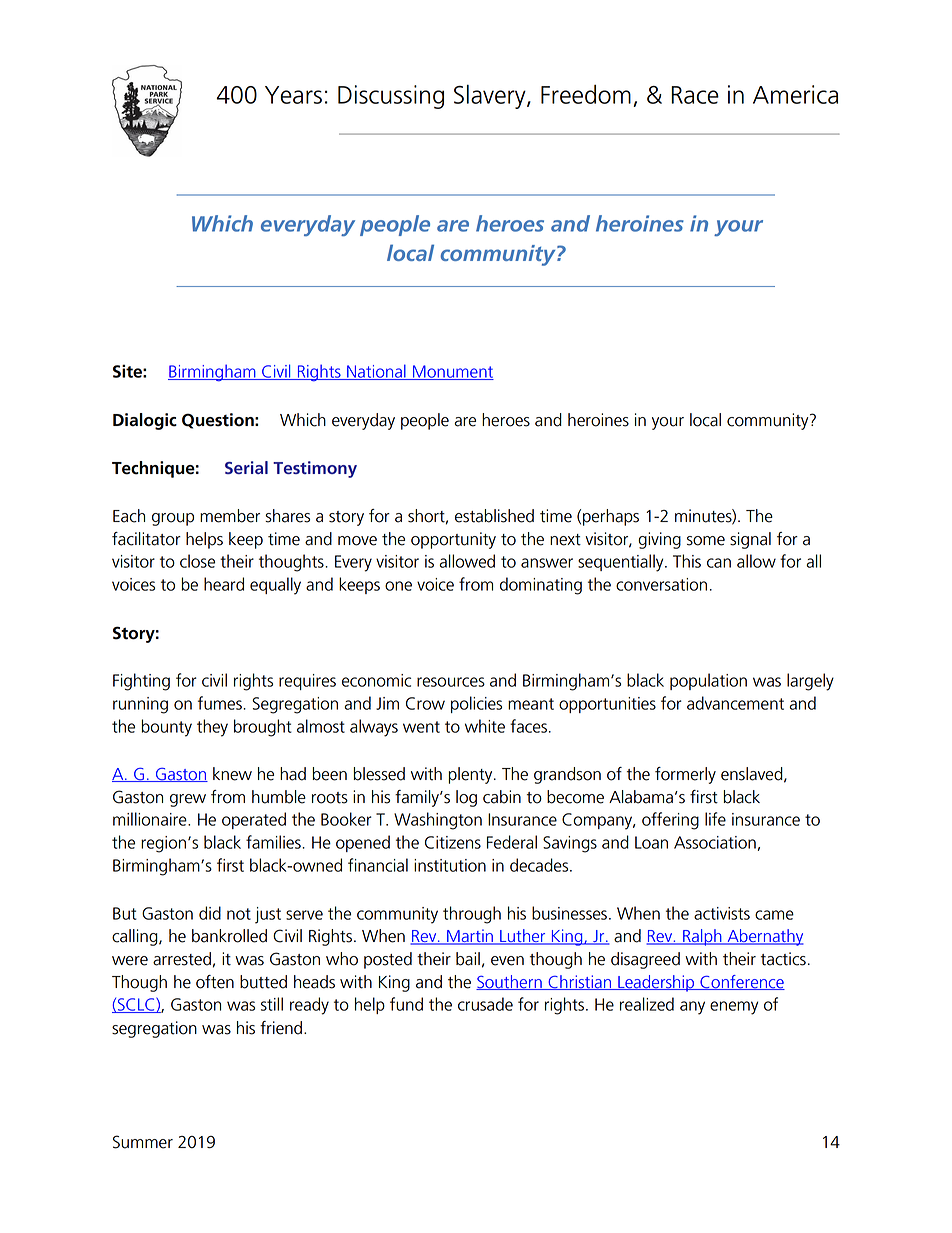  I want to click on Race, so click(695, 95).
